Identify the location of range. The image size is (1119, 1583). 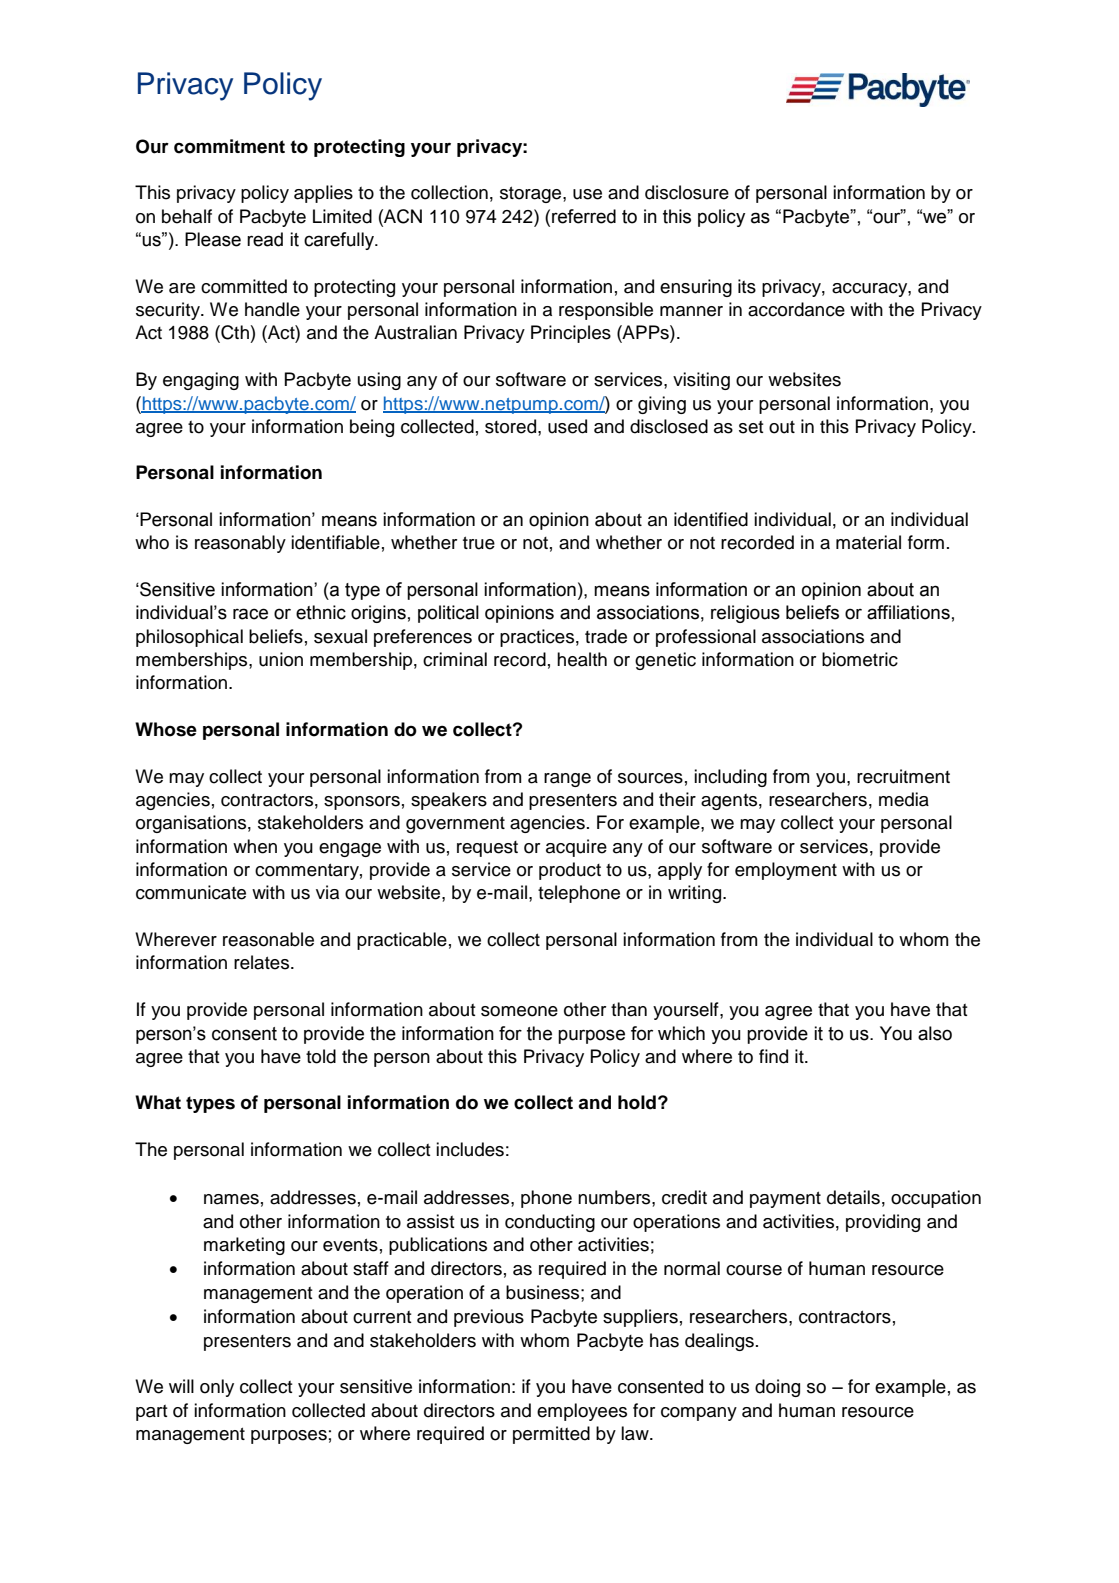
(567, 780).
